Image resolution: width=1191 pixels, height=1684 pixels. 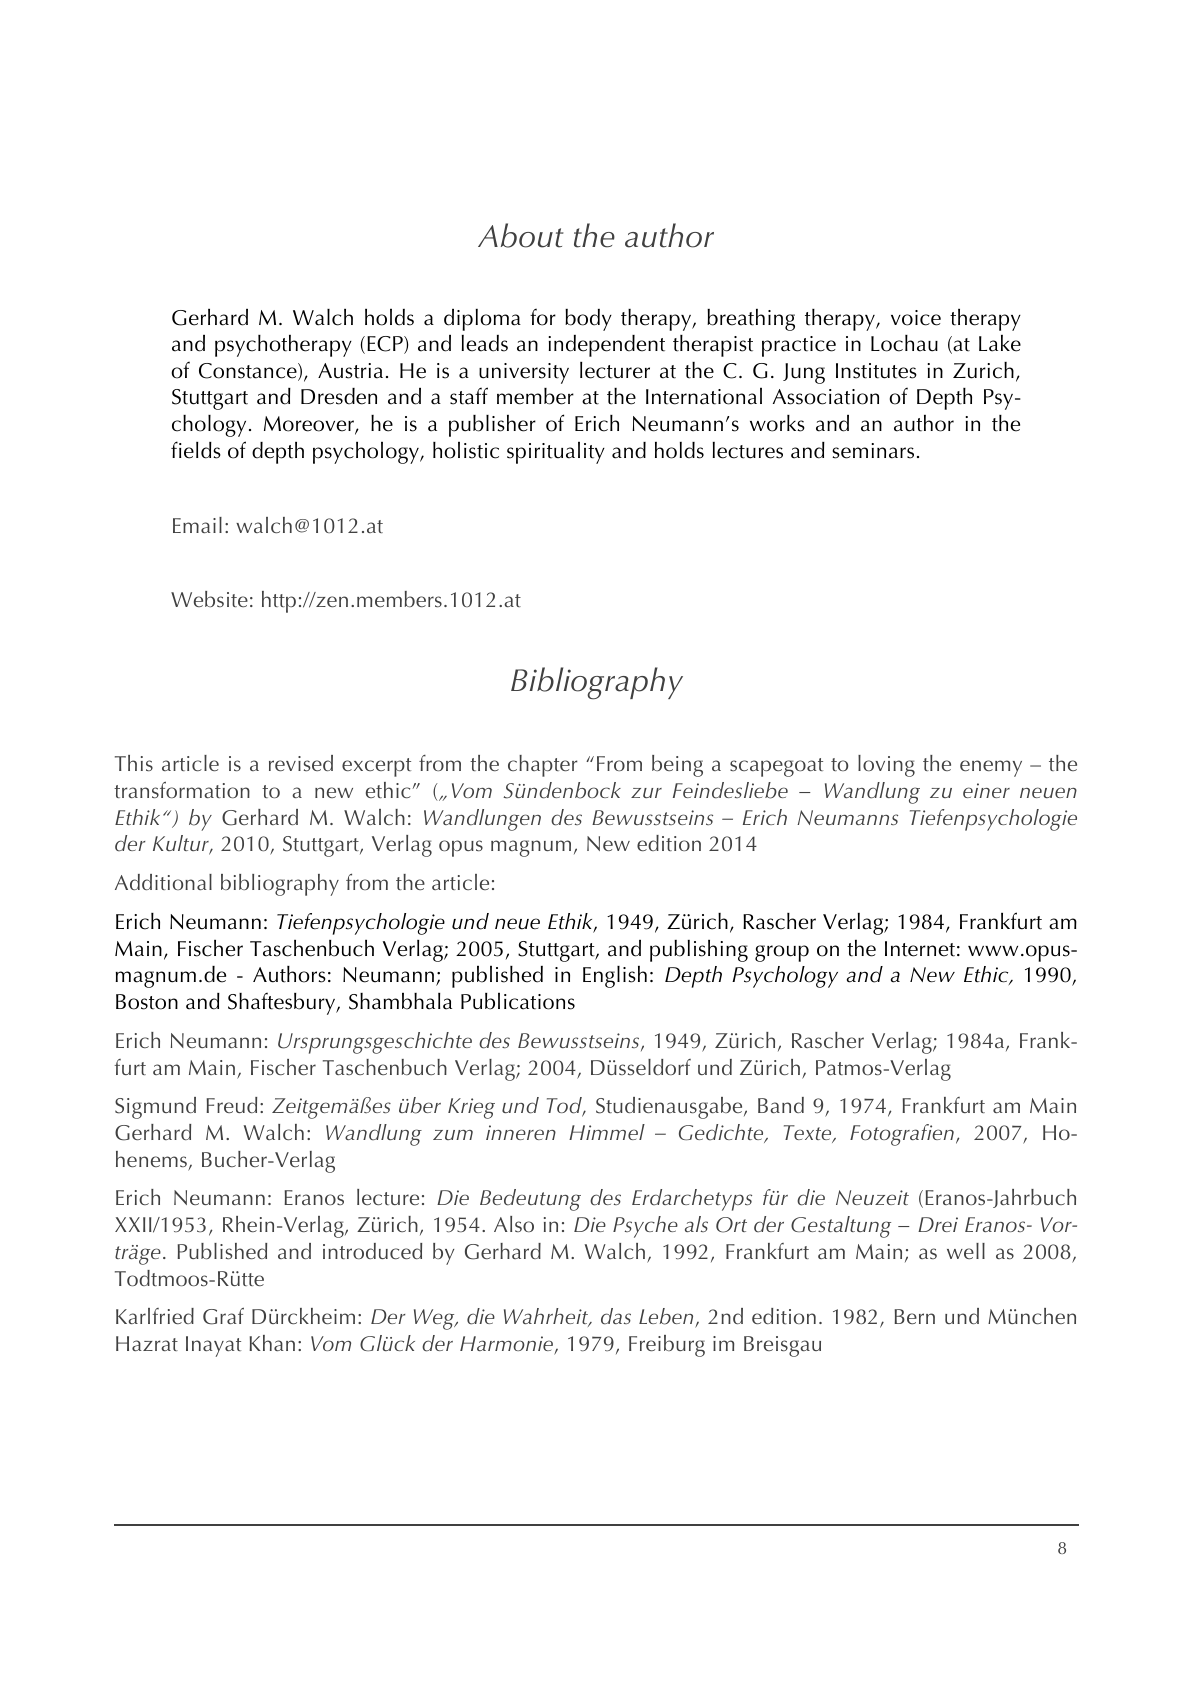 What do you see at coordinates (886, 766) in the screenshot?
I see `loving` at bounding box center [886, 766].
